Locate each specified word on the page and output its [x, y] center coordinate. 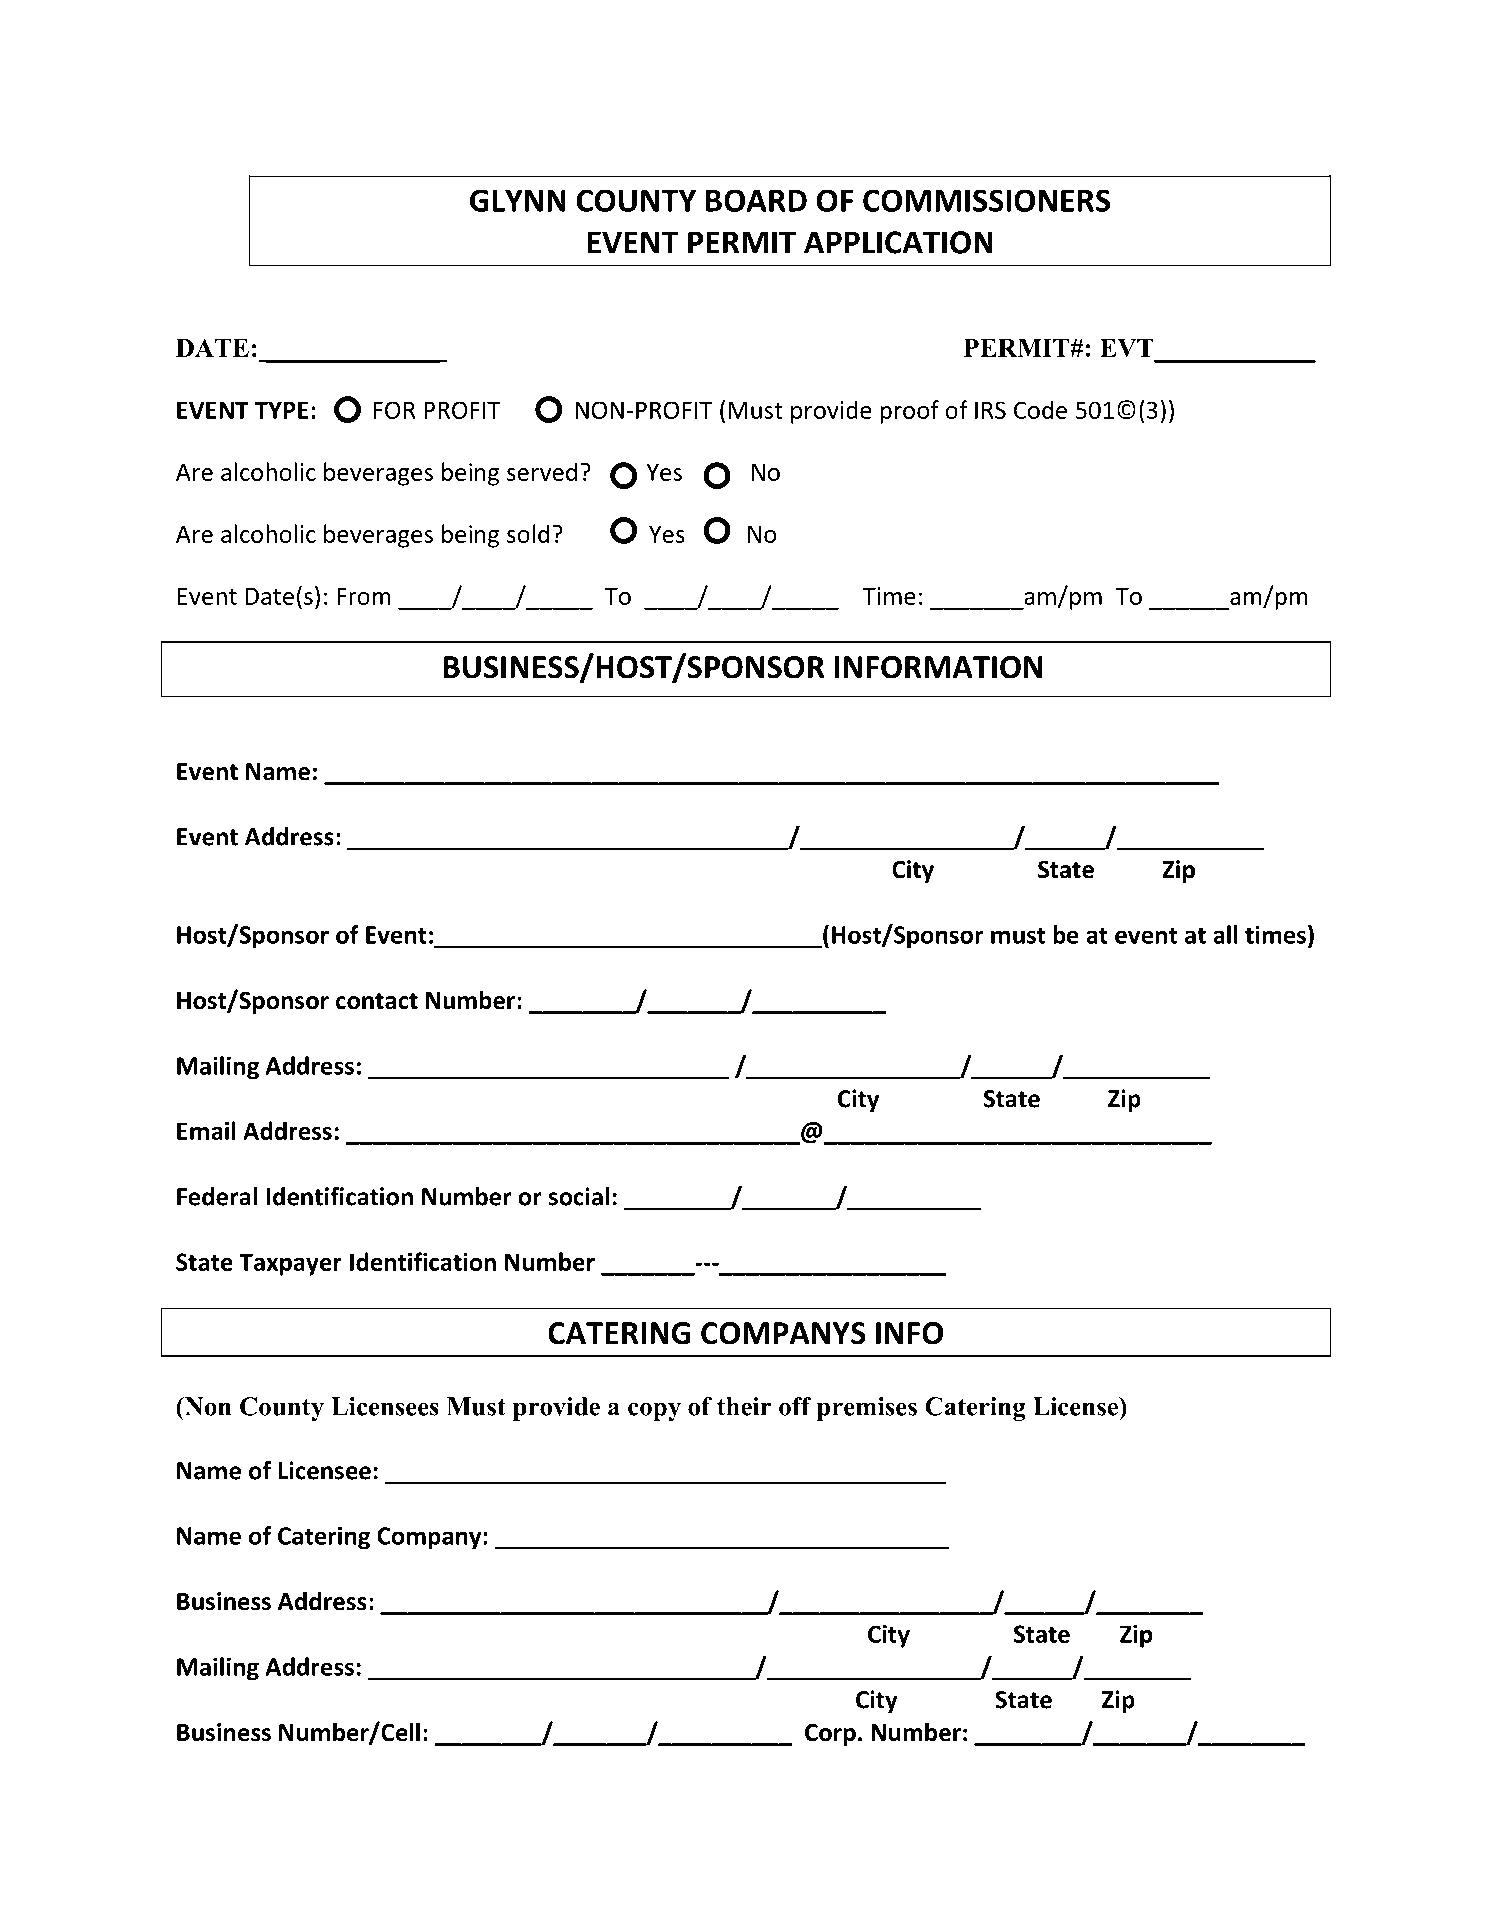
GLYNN [518, 200]
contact [377, 1001]
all [1225, 934]
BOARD [756, 200]
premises [867, 1409]
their [744, 1406]
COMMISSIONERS [986, 200]
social [579, 1196]
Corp [830, 1734]
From [364, 596]
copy [654, 1411]
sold [528, 533]
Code [1040, 409]
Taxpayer [290, 1264]
